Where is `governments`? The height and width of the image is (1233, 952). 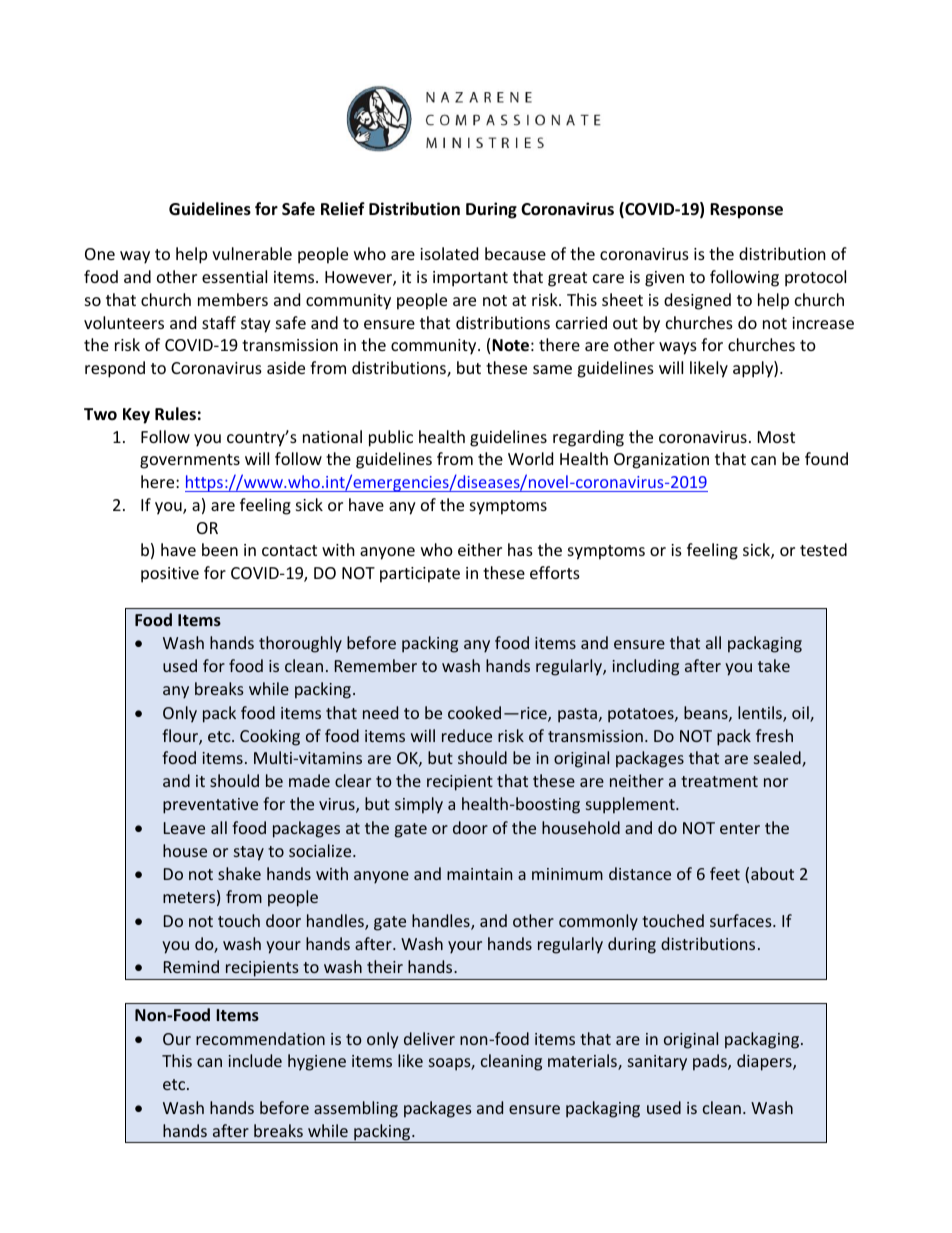 governments is located at coordinates (190, 461).
